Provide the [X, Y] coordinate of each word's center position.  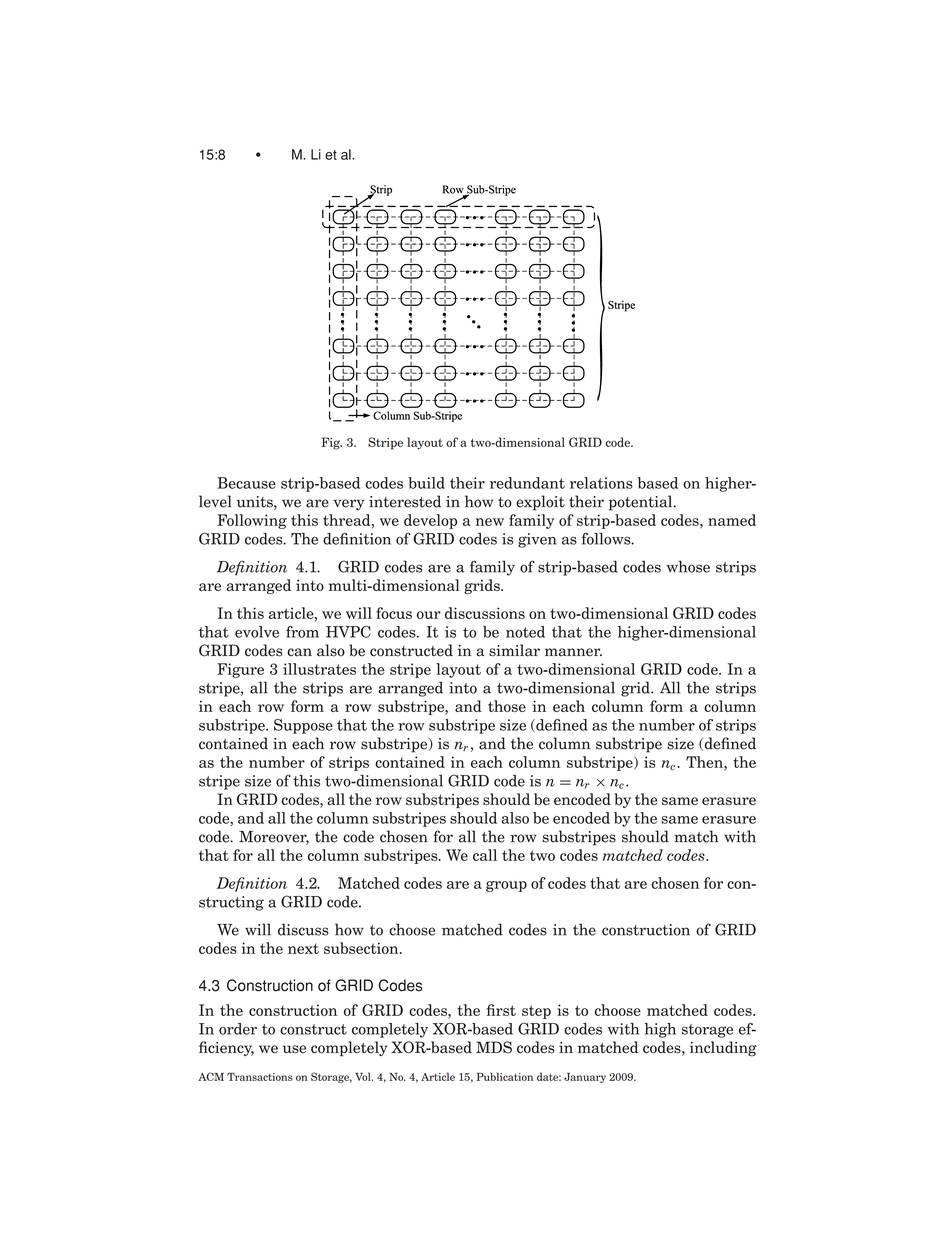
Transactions [260, 1077]
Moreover [274, 837]
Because [246, 483]
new [490, 522]
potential [642, 503]
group [506, 886]
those [507, 706]
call [485, 855]
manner [573, 652]
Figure [240, 670]
